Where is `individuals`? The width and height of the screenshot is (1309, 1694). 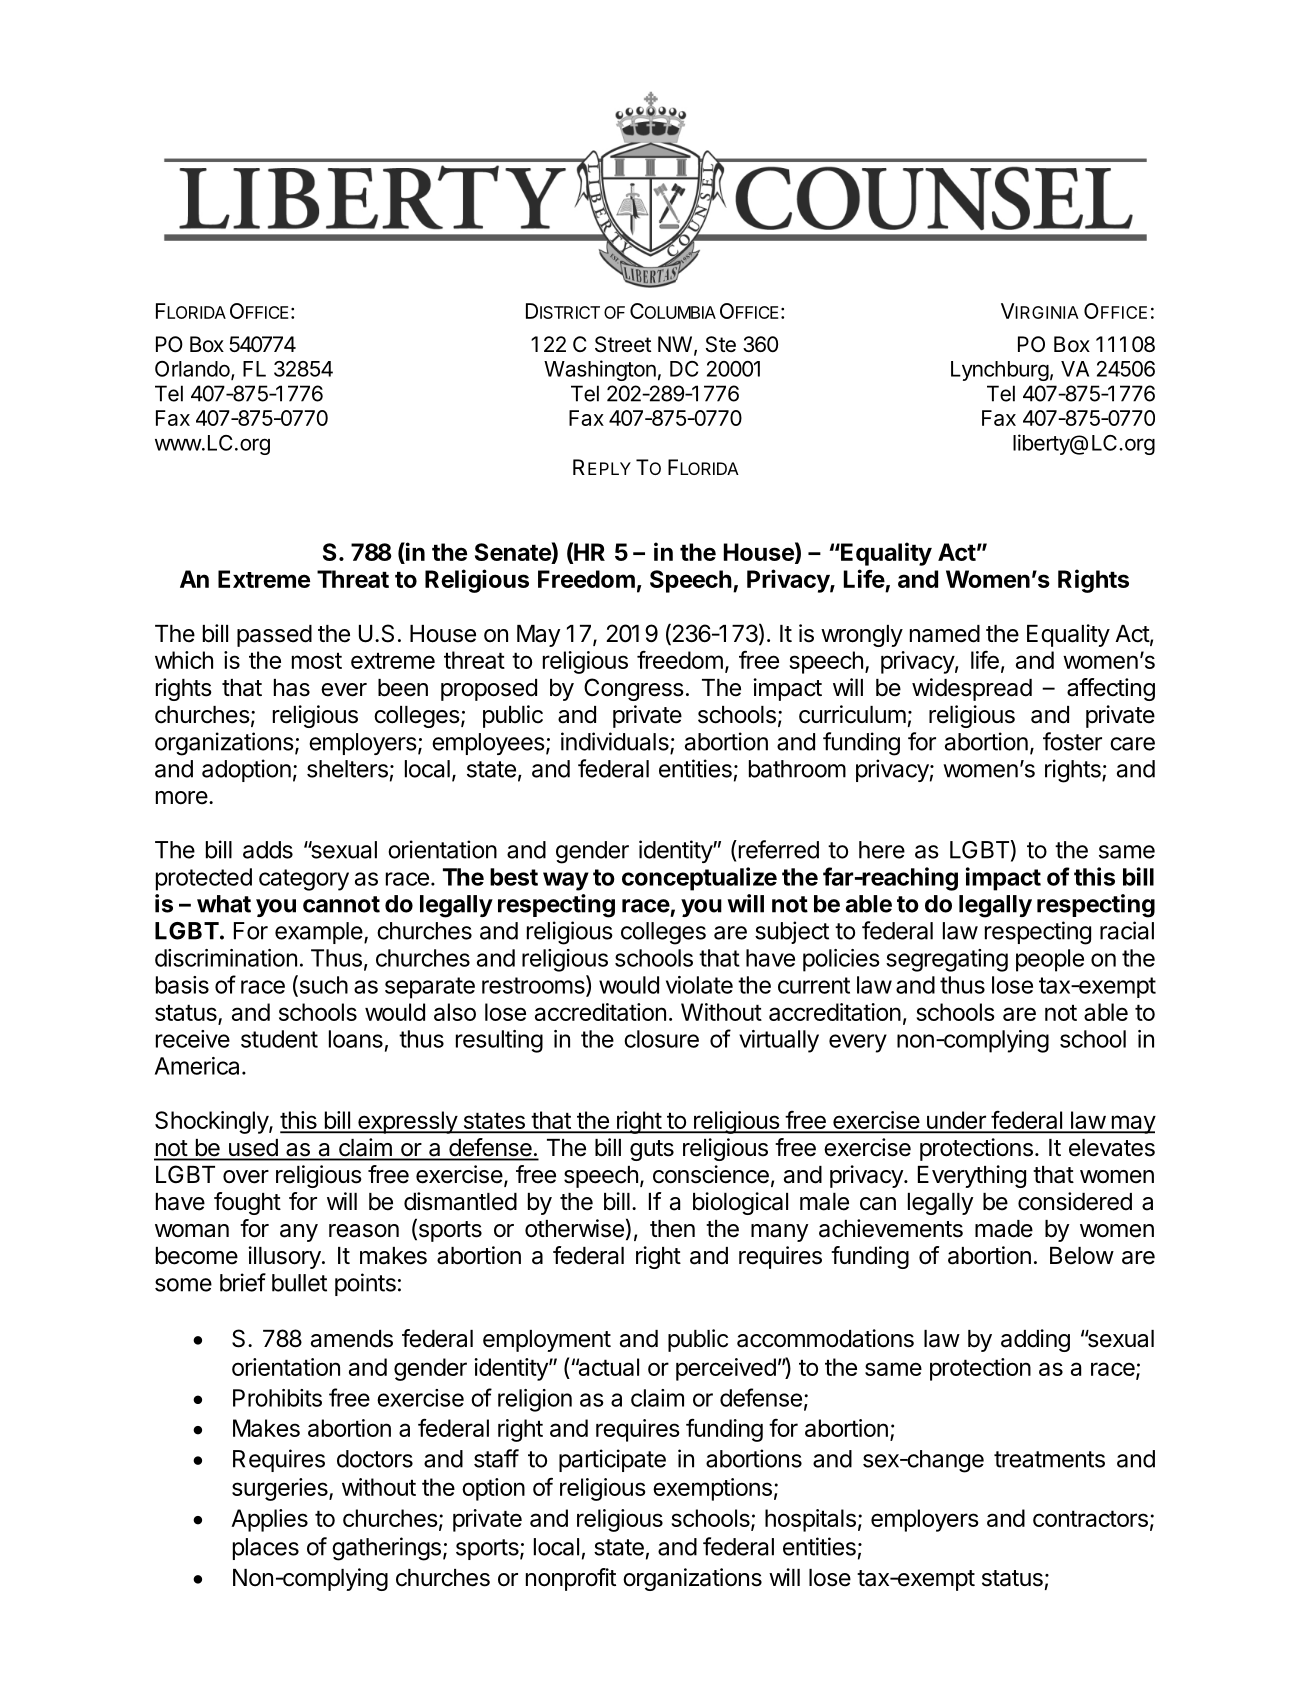 individuals is located at coordinates (616, 742).
